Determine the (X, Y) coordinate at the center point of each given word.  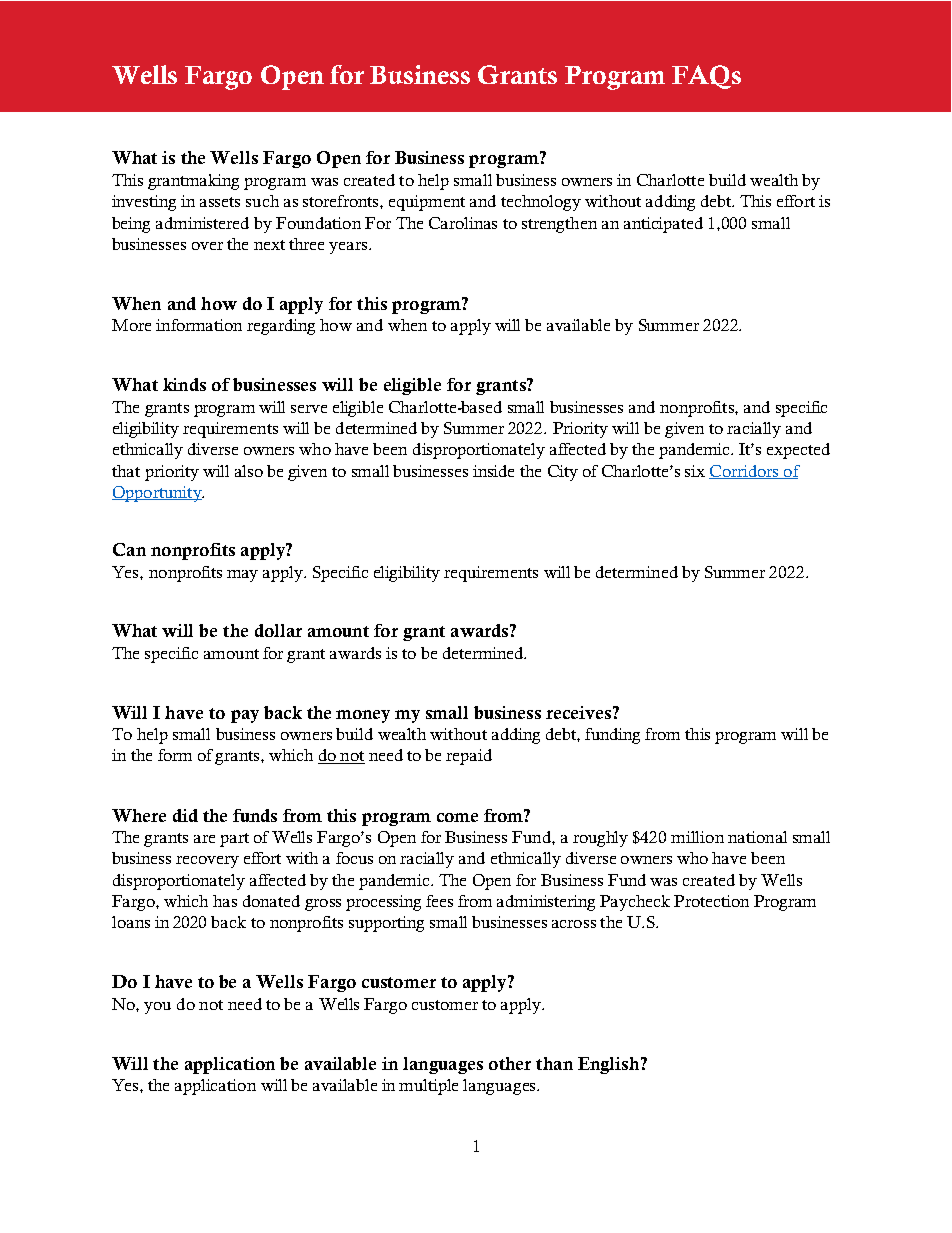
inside (493, 471)
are (204, 839)
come (457, 817)
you (157, 1008)
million (697, 837)
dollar (278, 630)
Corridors (745, 472)
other (510, 1063)
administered (202, 223)
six (695, 471)
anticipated (663, 225)
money (363, 716)
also (249, 471)
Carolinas (463, 223)
